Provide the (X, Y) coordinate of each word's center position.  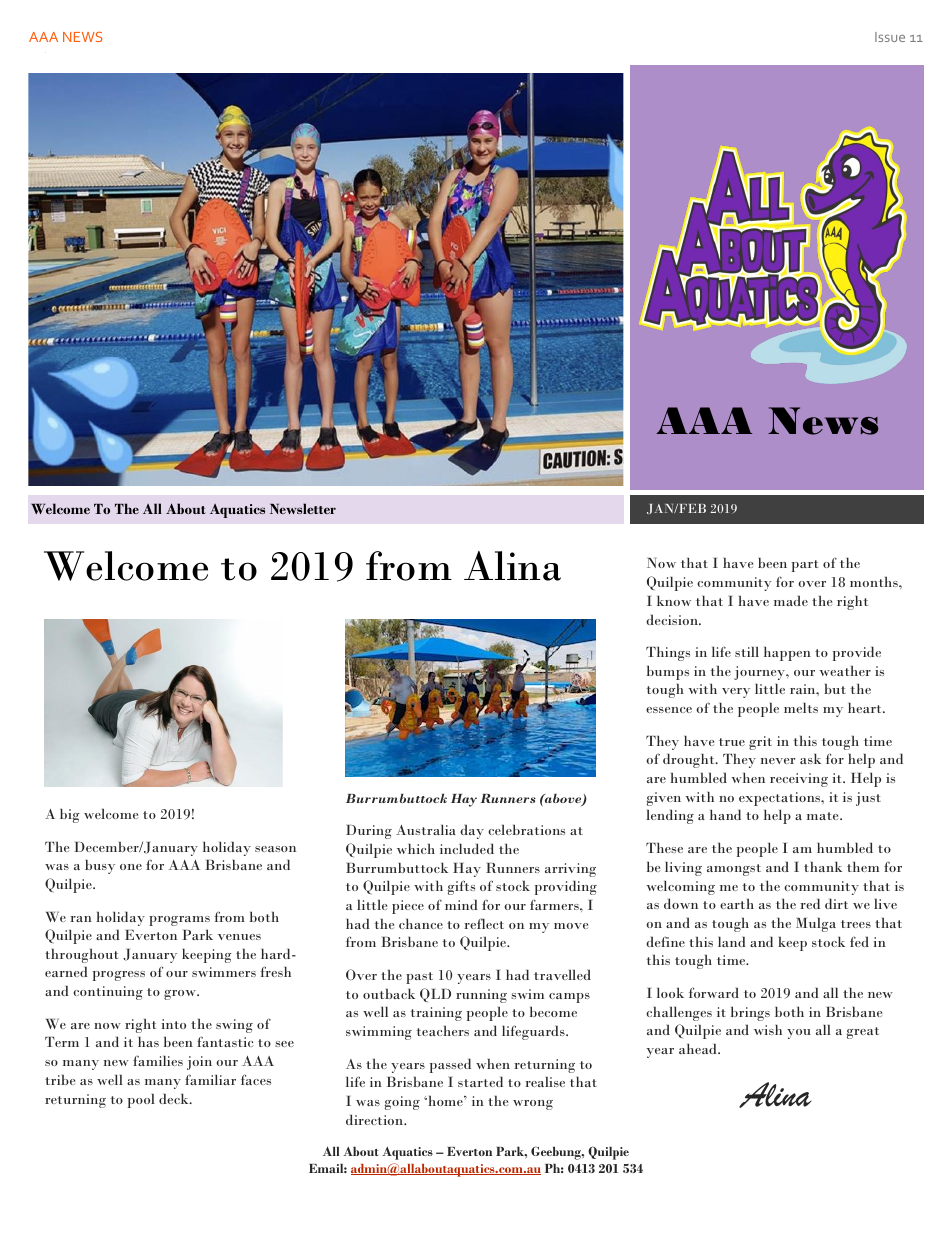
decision (673, 619)
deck (175, 1098)
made (791, 600)
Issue (890, 37)
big (70, 815)
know (674, 600)
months (875, 581)
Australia (426, 829)
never (778, 761)
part (805, 566)
